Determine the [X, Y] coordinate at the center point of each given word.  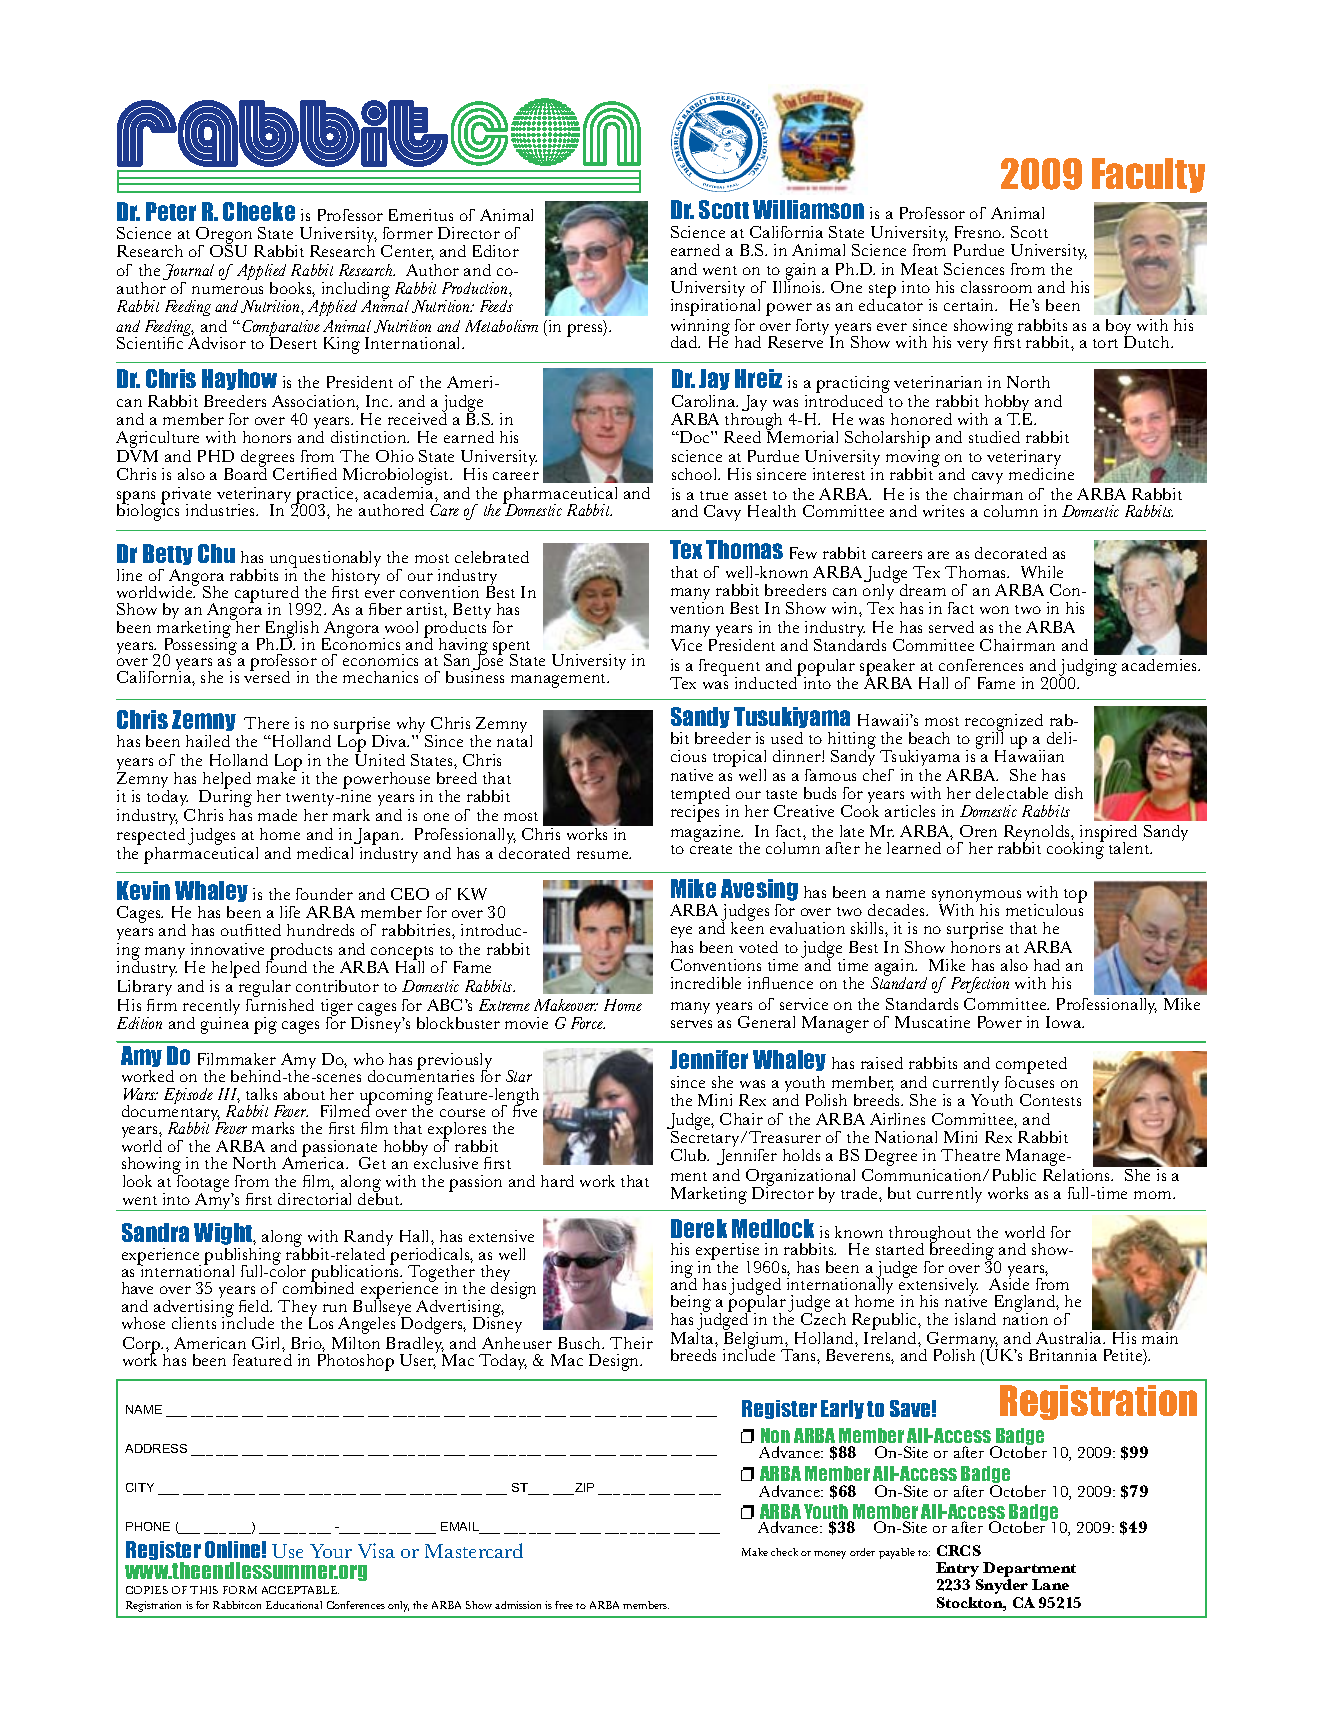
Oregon [224, 236]
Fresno [979, 232]
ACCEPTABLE [300, 1590]
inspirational [715, 307]
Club [690, 1155]
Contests [1050, 1100]
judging [1088, 668]
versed [267, 676]
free [564, 1605]
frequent [729, 668]
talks [261, 1094]
